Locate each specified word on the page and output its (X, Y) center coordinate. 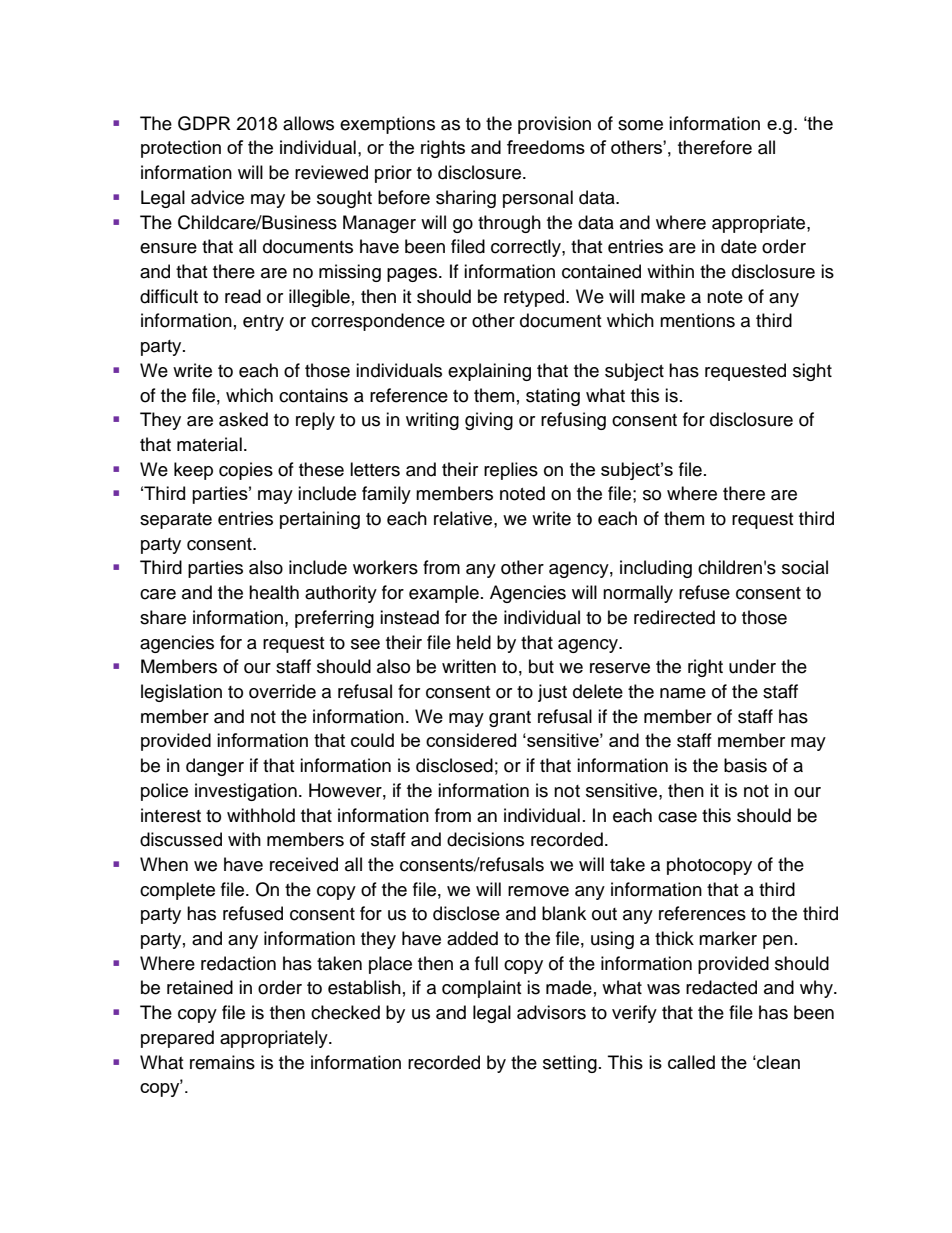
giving (489, 421)
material (209, 444)
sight (812, 372)
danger (215, 767)
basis (745, 765)
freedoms (546, 147)
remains (222, 1062)
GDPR (204, 123)
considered (471, 740)
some (640, 125)
